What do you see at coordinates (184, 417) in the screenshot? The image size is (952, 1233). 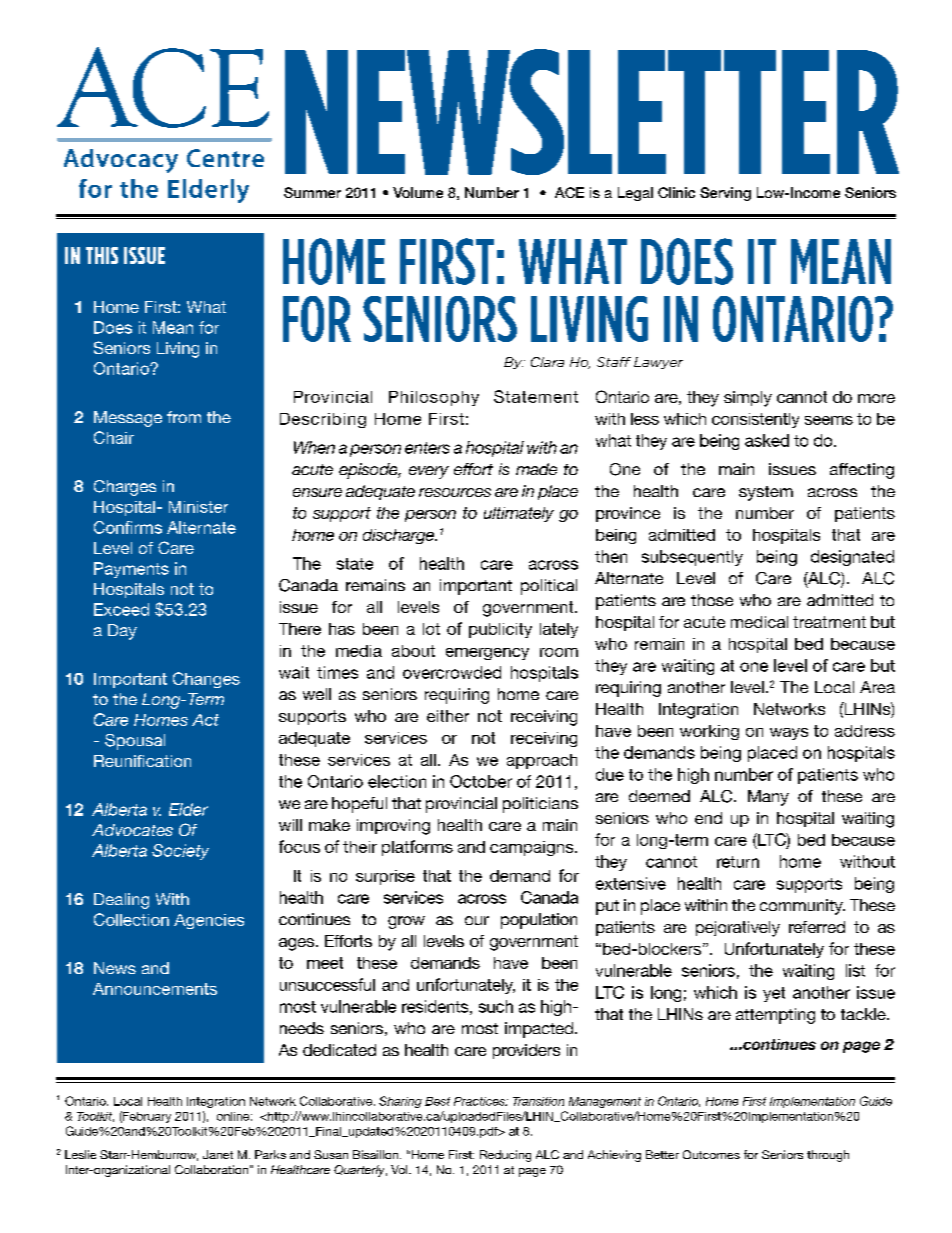 I see `from` at bounding box center [184, 417].
